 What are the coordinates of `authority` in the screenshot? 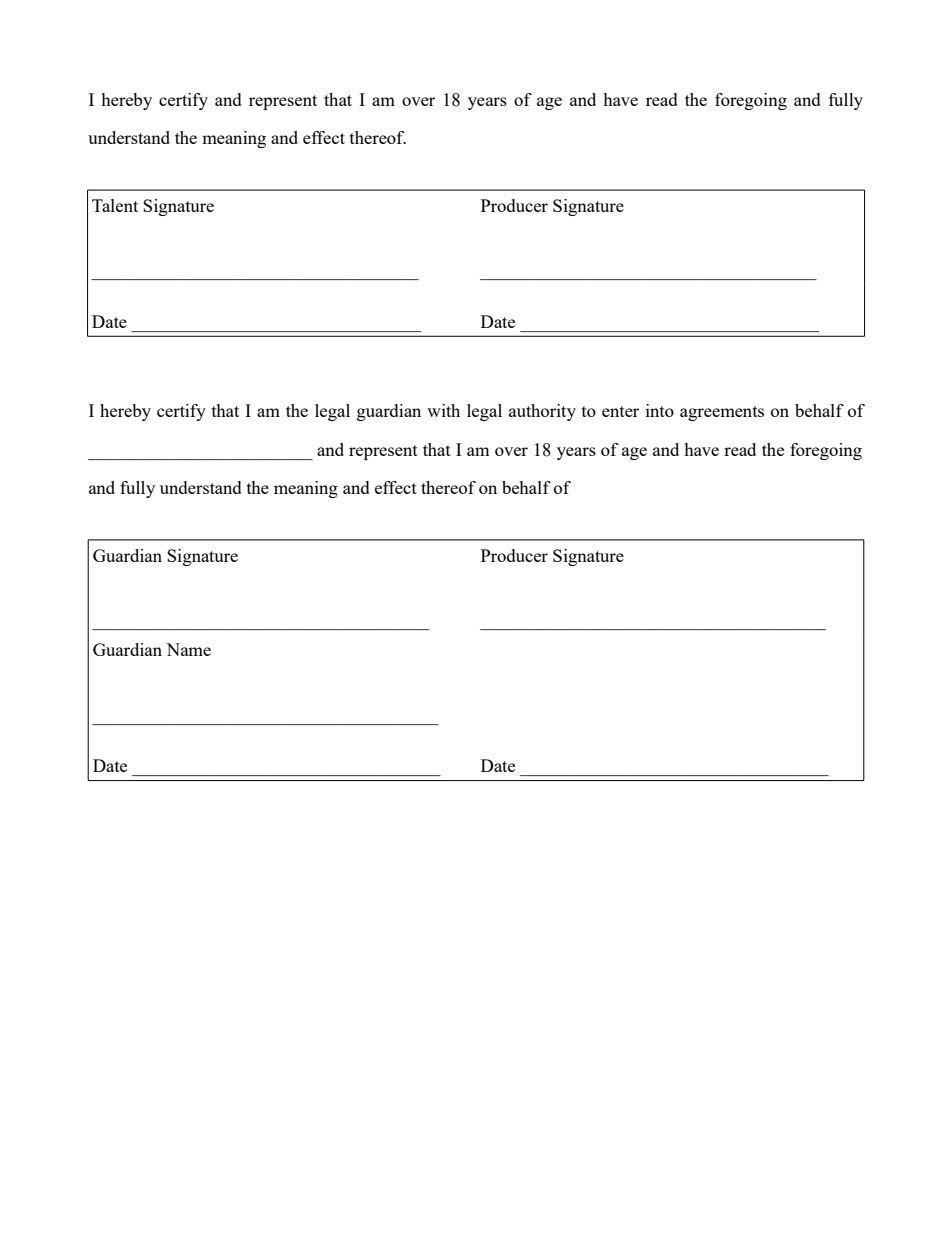 It's located at (542, 412).
